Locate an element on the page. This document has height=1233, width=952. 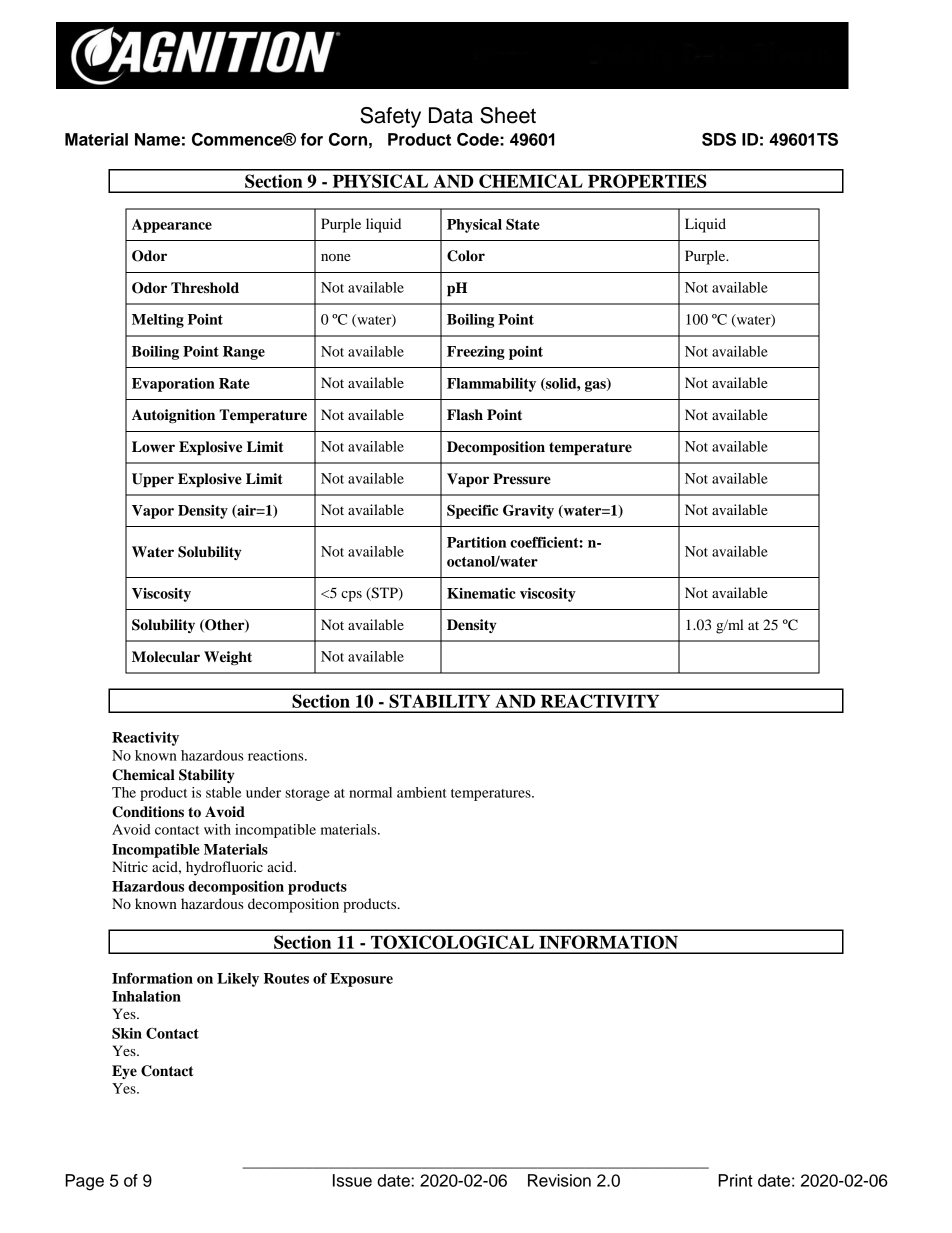
gas is located at coordinates (596, 386).
